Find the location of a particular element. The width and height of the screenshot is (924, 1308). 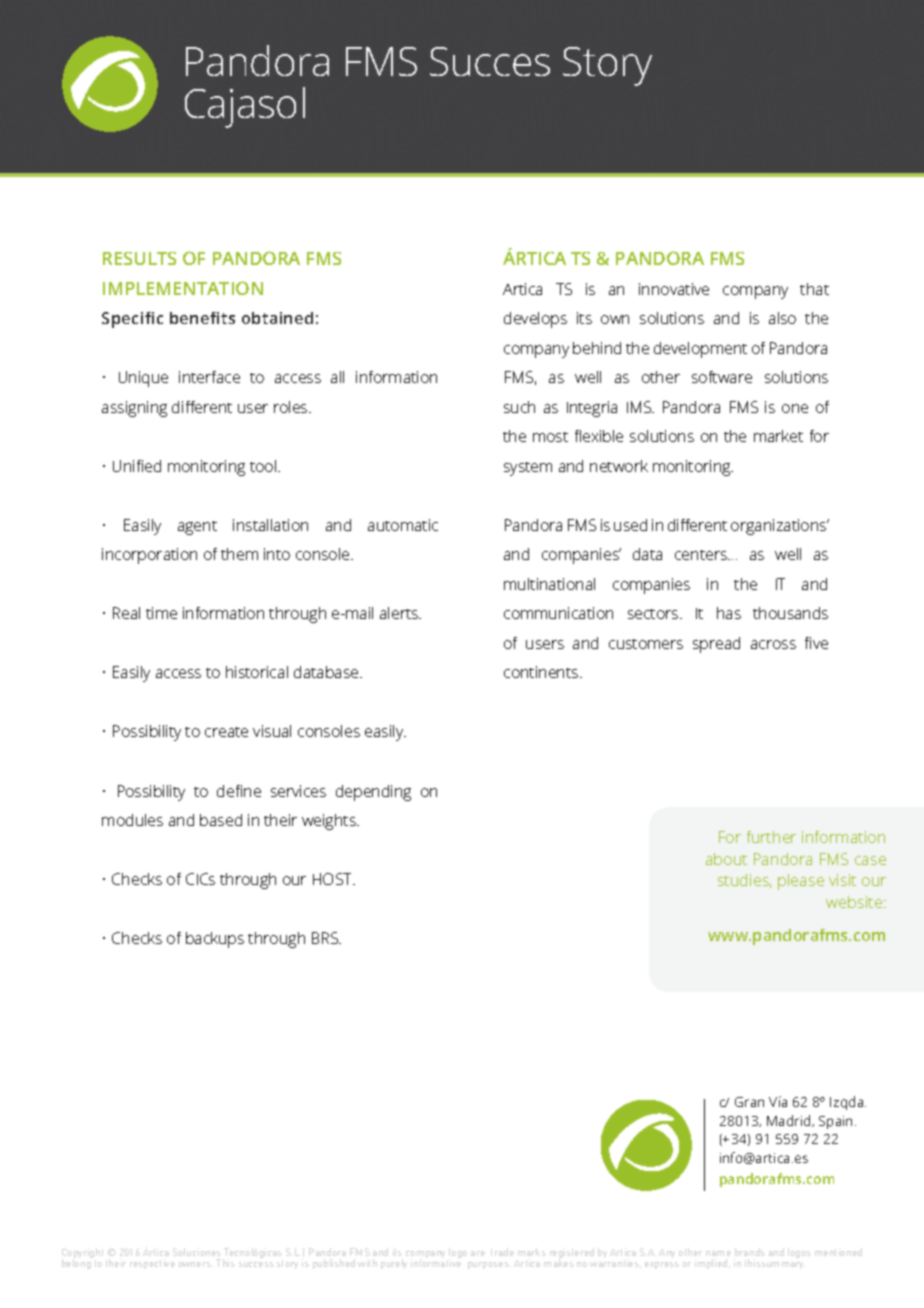

backups is located at coordinates (215, 940).
